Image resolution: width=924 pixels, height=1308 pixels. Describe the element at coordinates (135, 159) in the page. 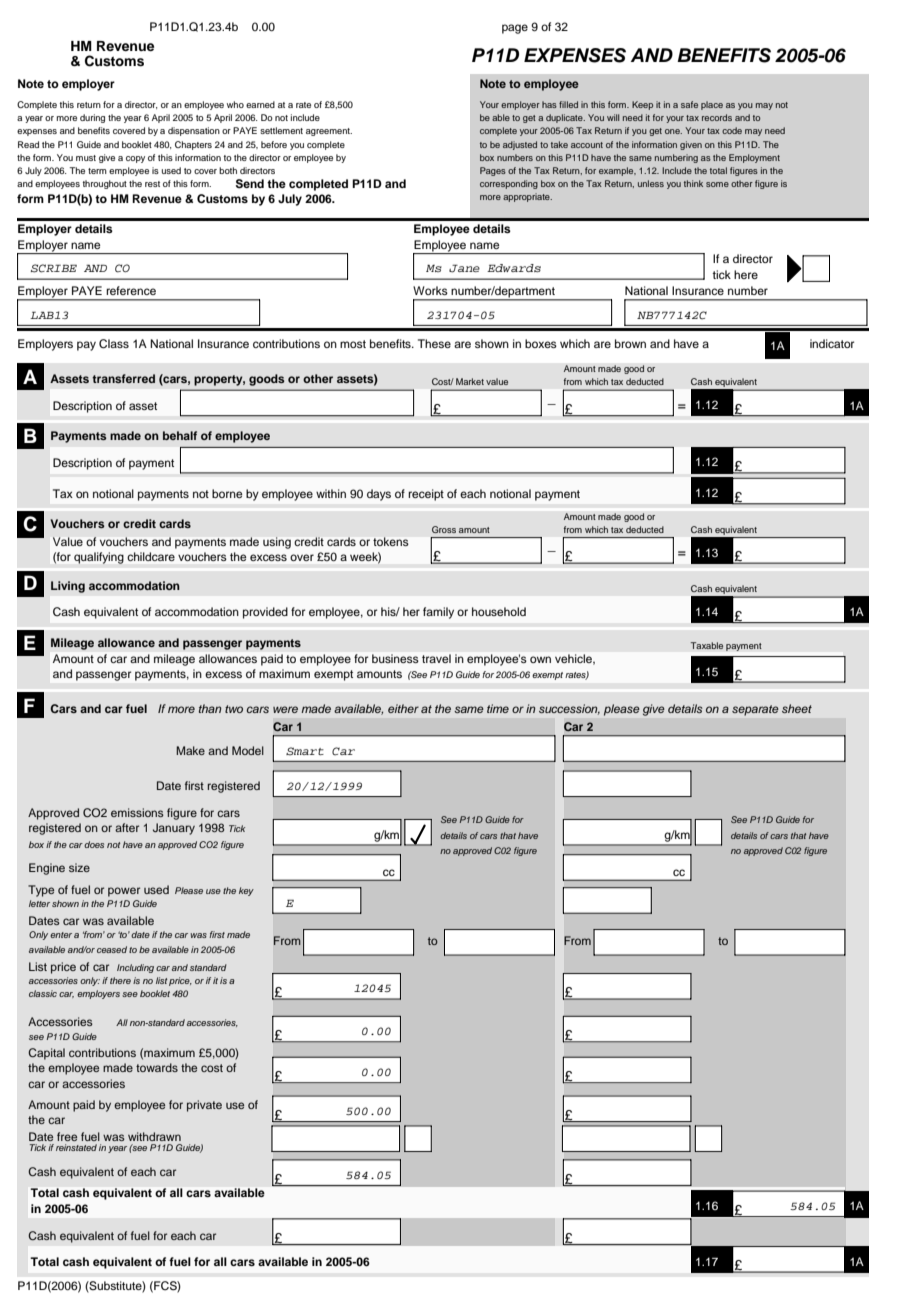

I see `copy` at that location.
